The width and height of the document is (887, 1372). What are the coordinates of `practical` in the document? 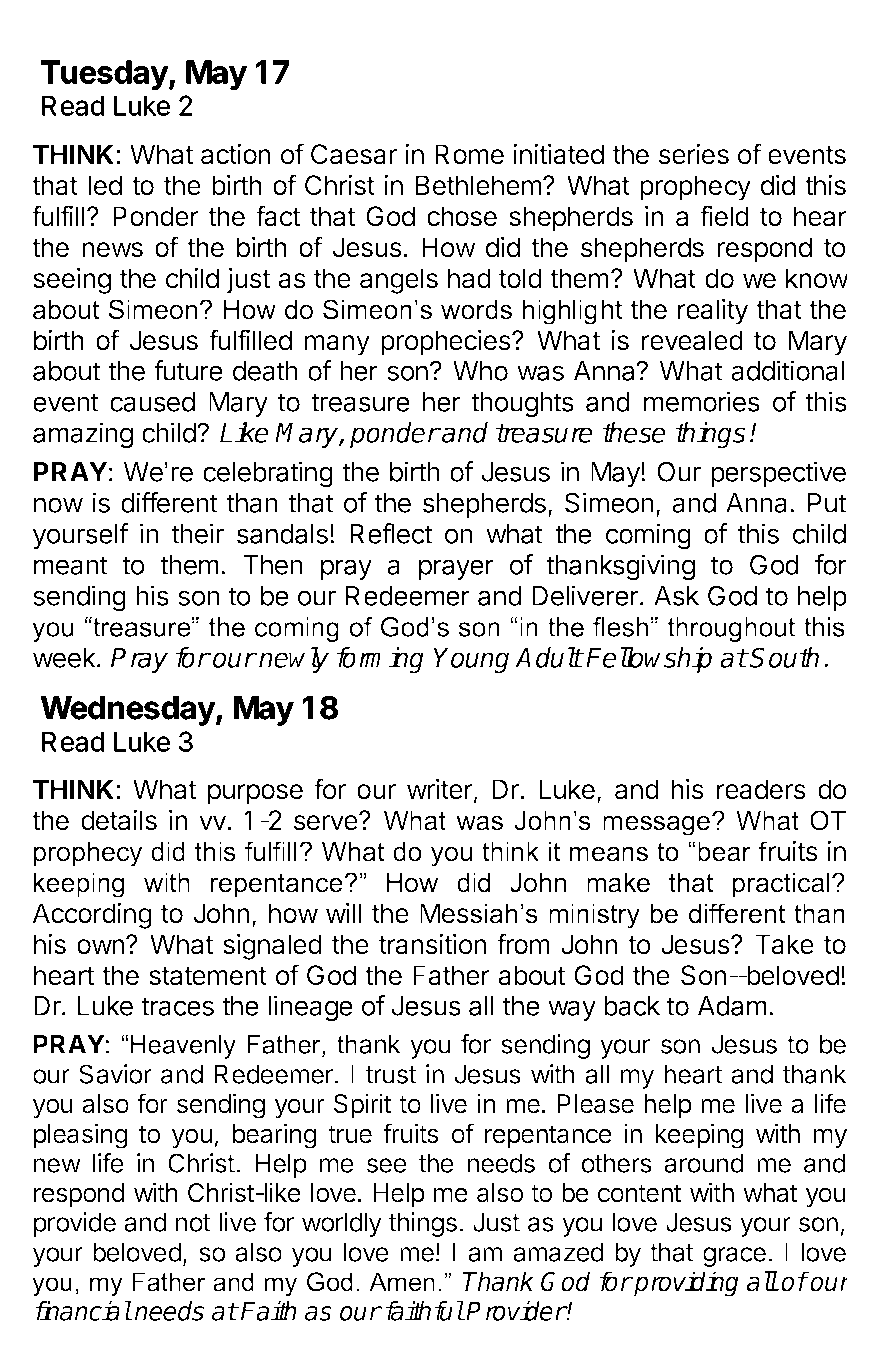 It's located at (781, 885).
